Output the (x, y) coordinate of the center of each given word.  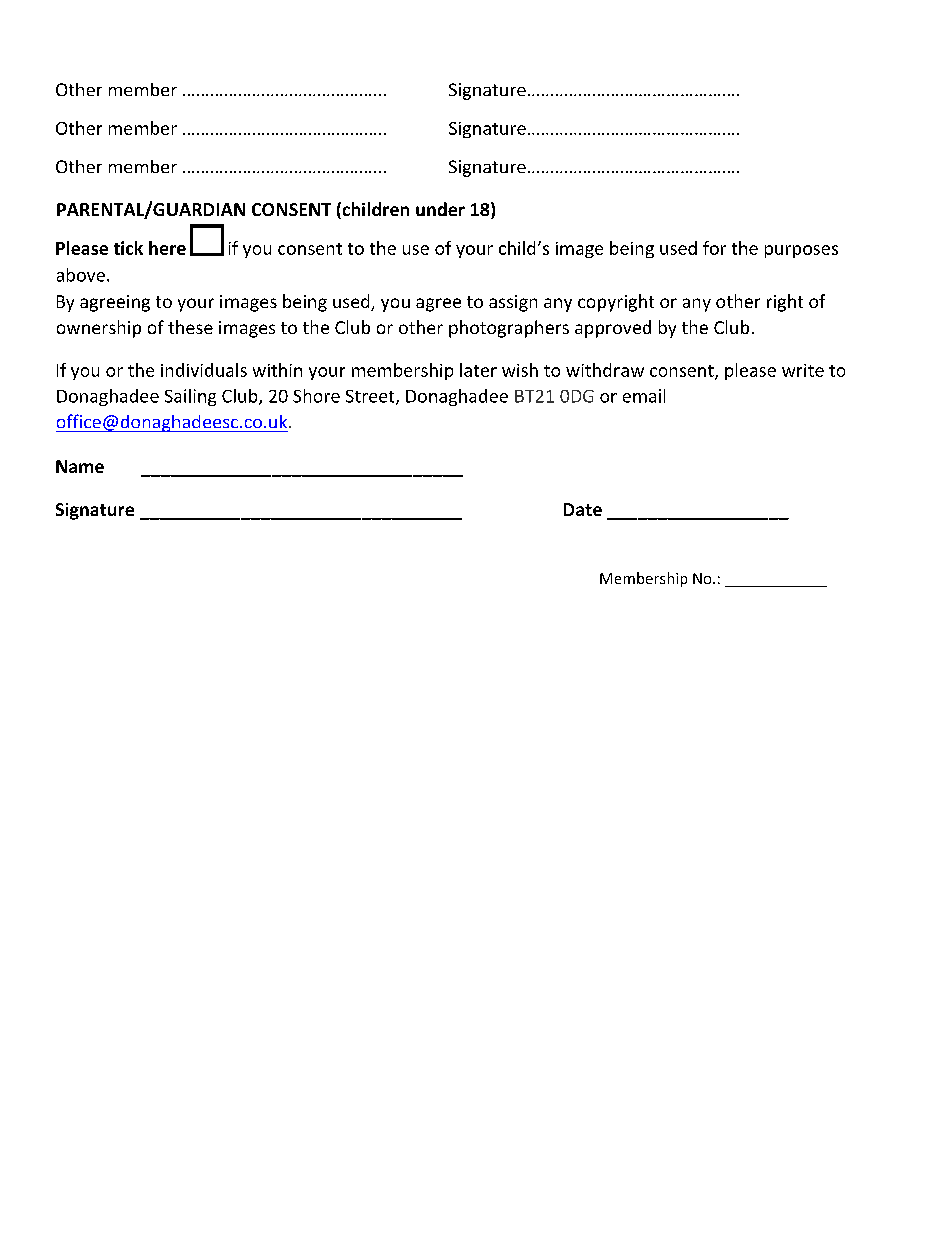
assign (513, 303)
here (167, 248)
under (440, 209)
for (714, 248)
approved (613, 329)
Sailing (190, 397)
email (644, 396)
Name (80, 466)
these (190, 327)
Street (371, 397)
